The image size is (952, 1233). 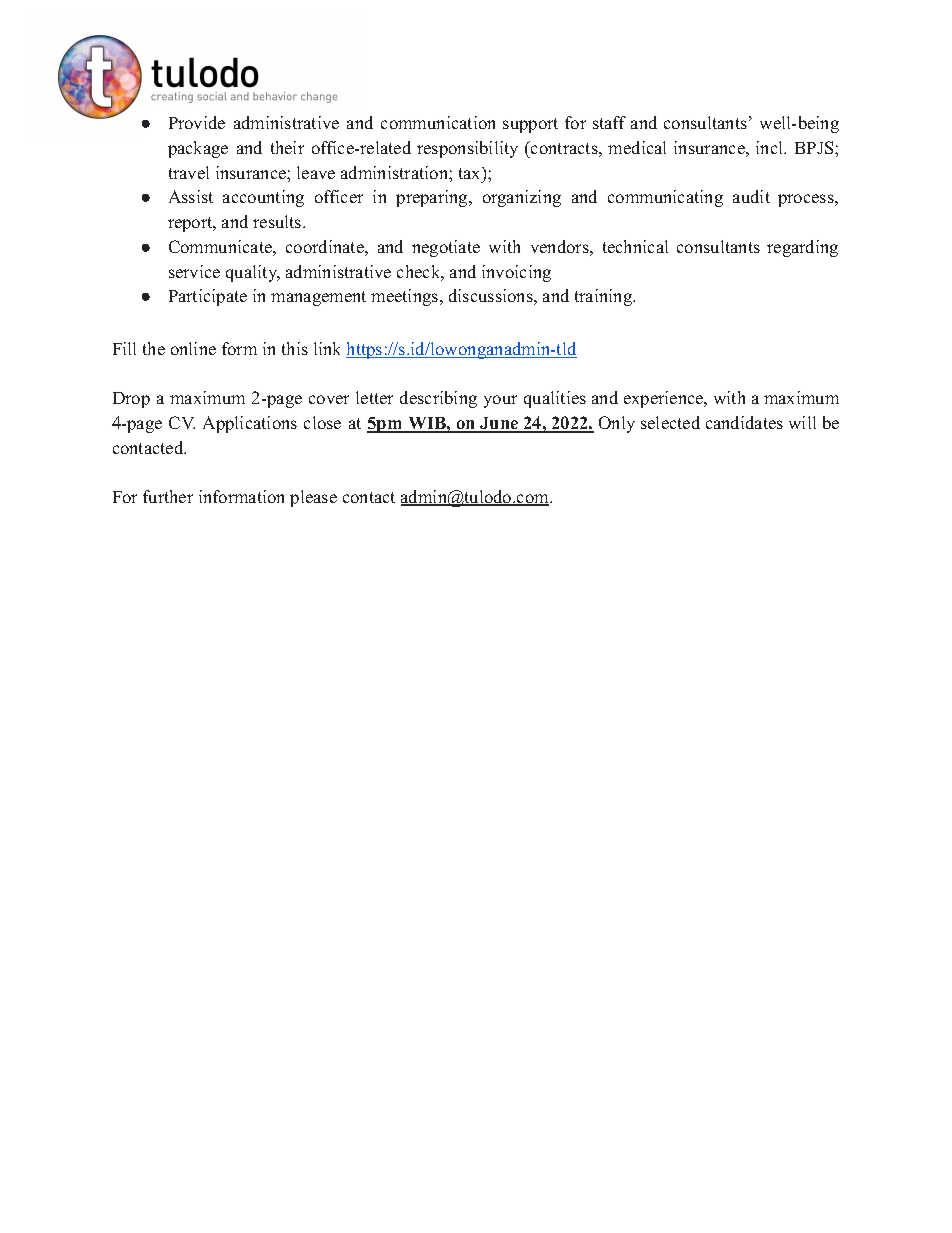 What do you see at coordinates (604, 297) in the image?
I see `training` at bounding box center [604, 297].
